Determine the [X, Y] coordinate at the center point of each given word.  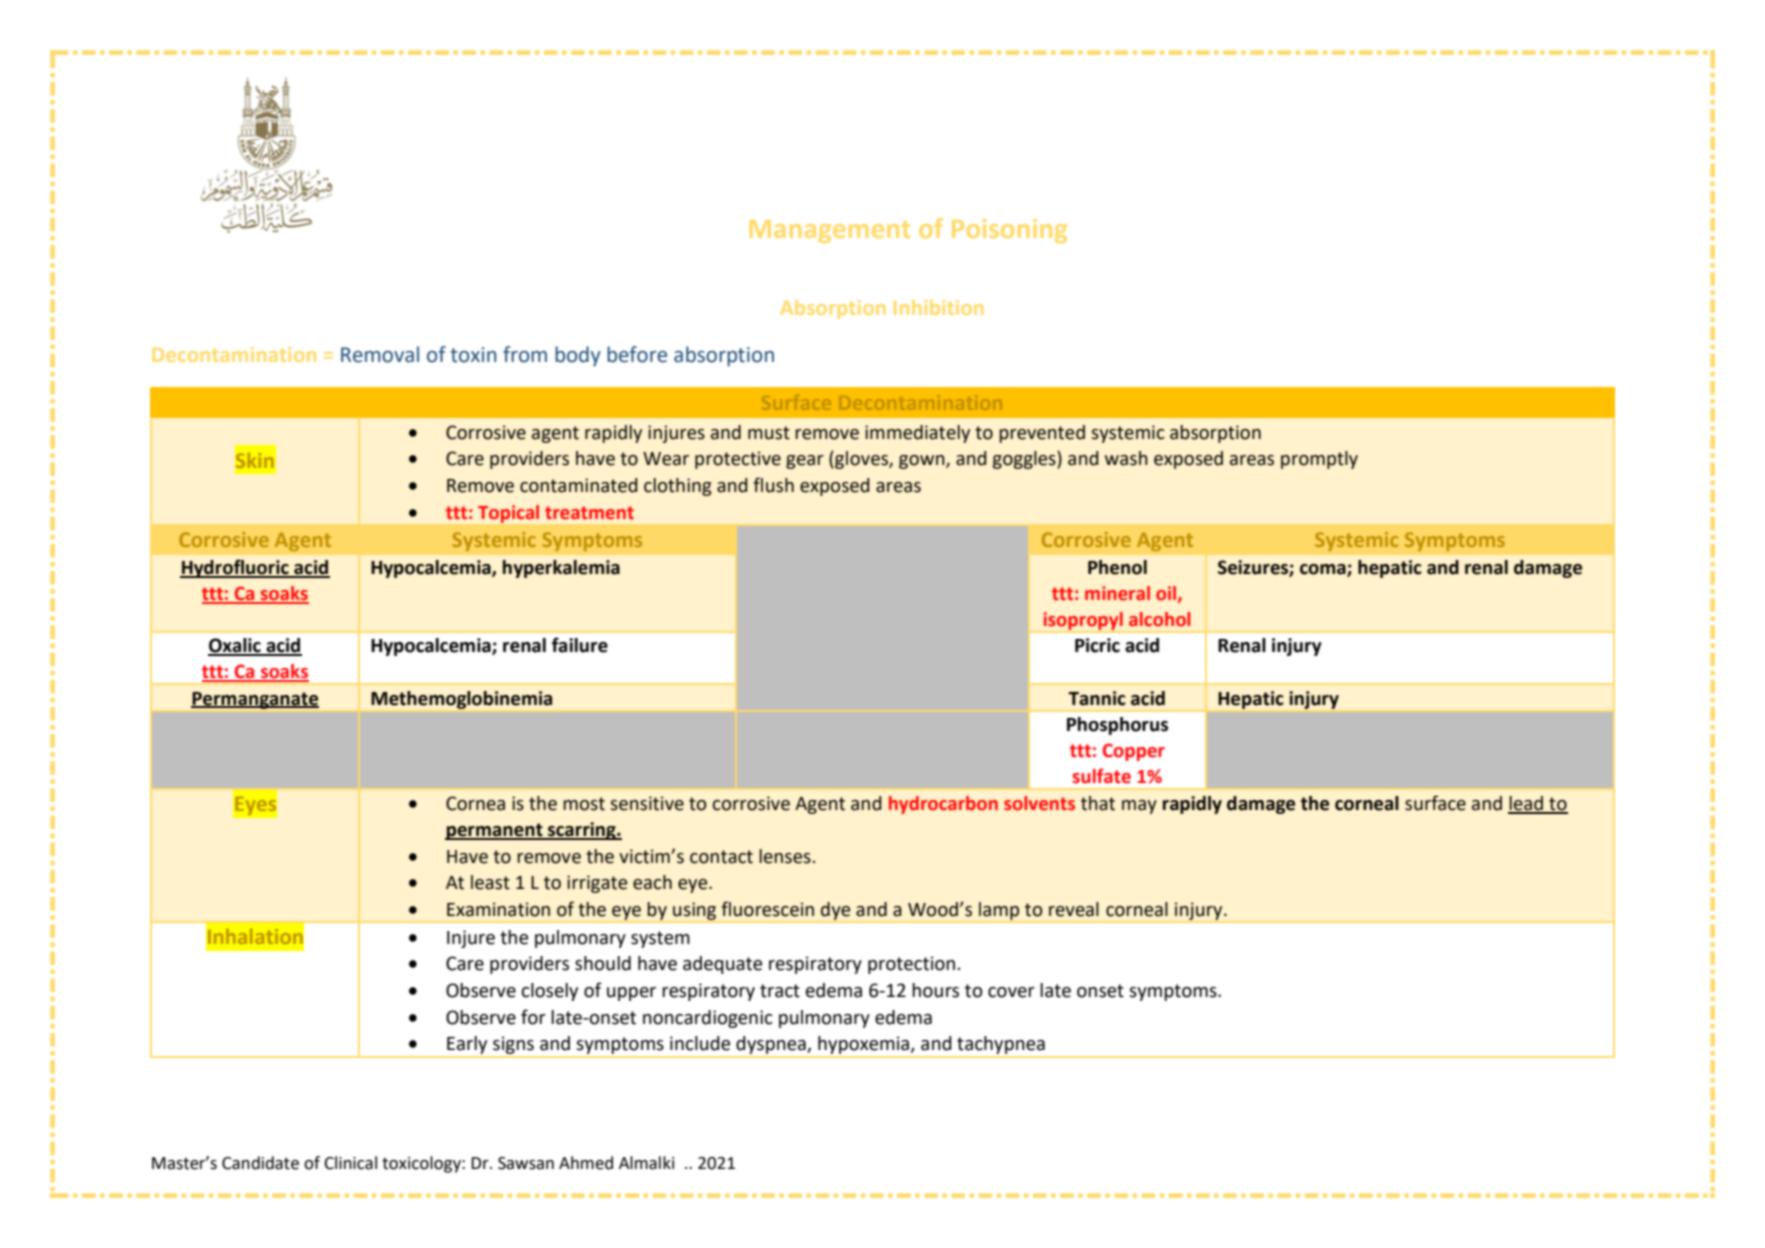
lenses [785, 856]
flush [773, 485]
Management [830, 231]
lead [1526, 804]
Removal [380, 354]
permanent [495, 831]
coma [1324, 570]
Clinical [350, 1163]
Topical [508, 514]
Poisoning [1009, 231]
